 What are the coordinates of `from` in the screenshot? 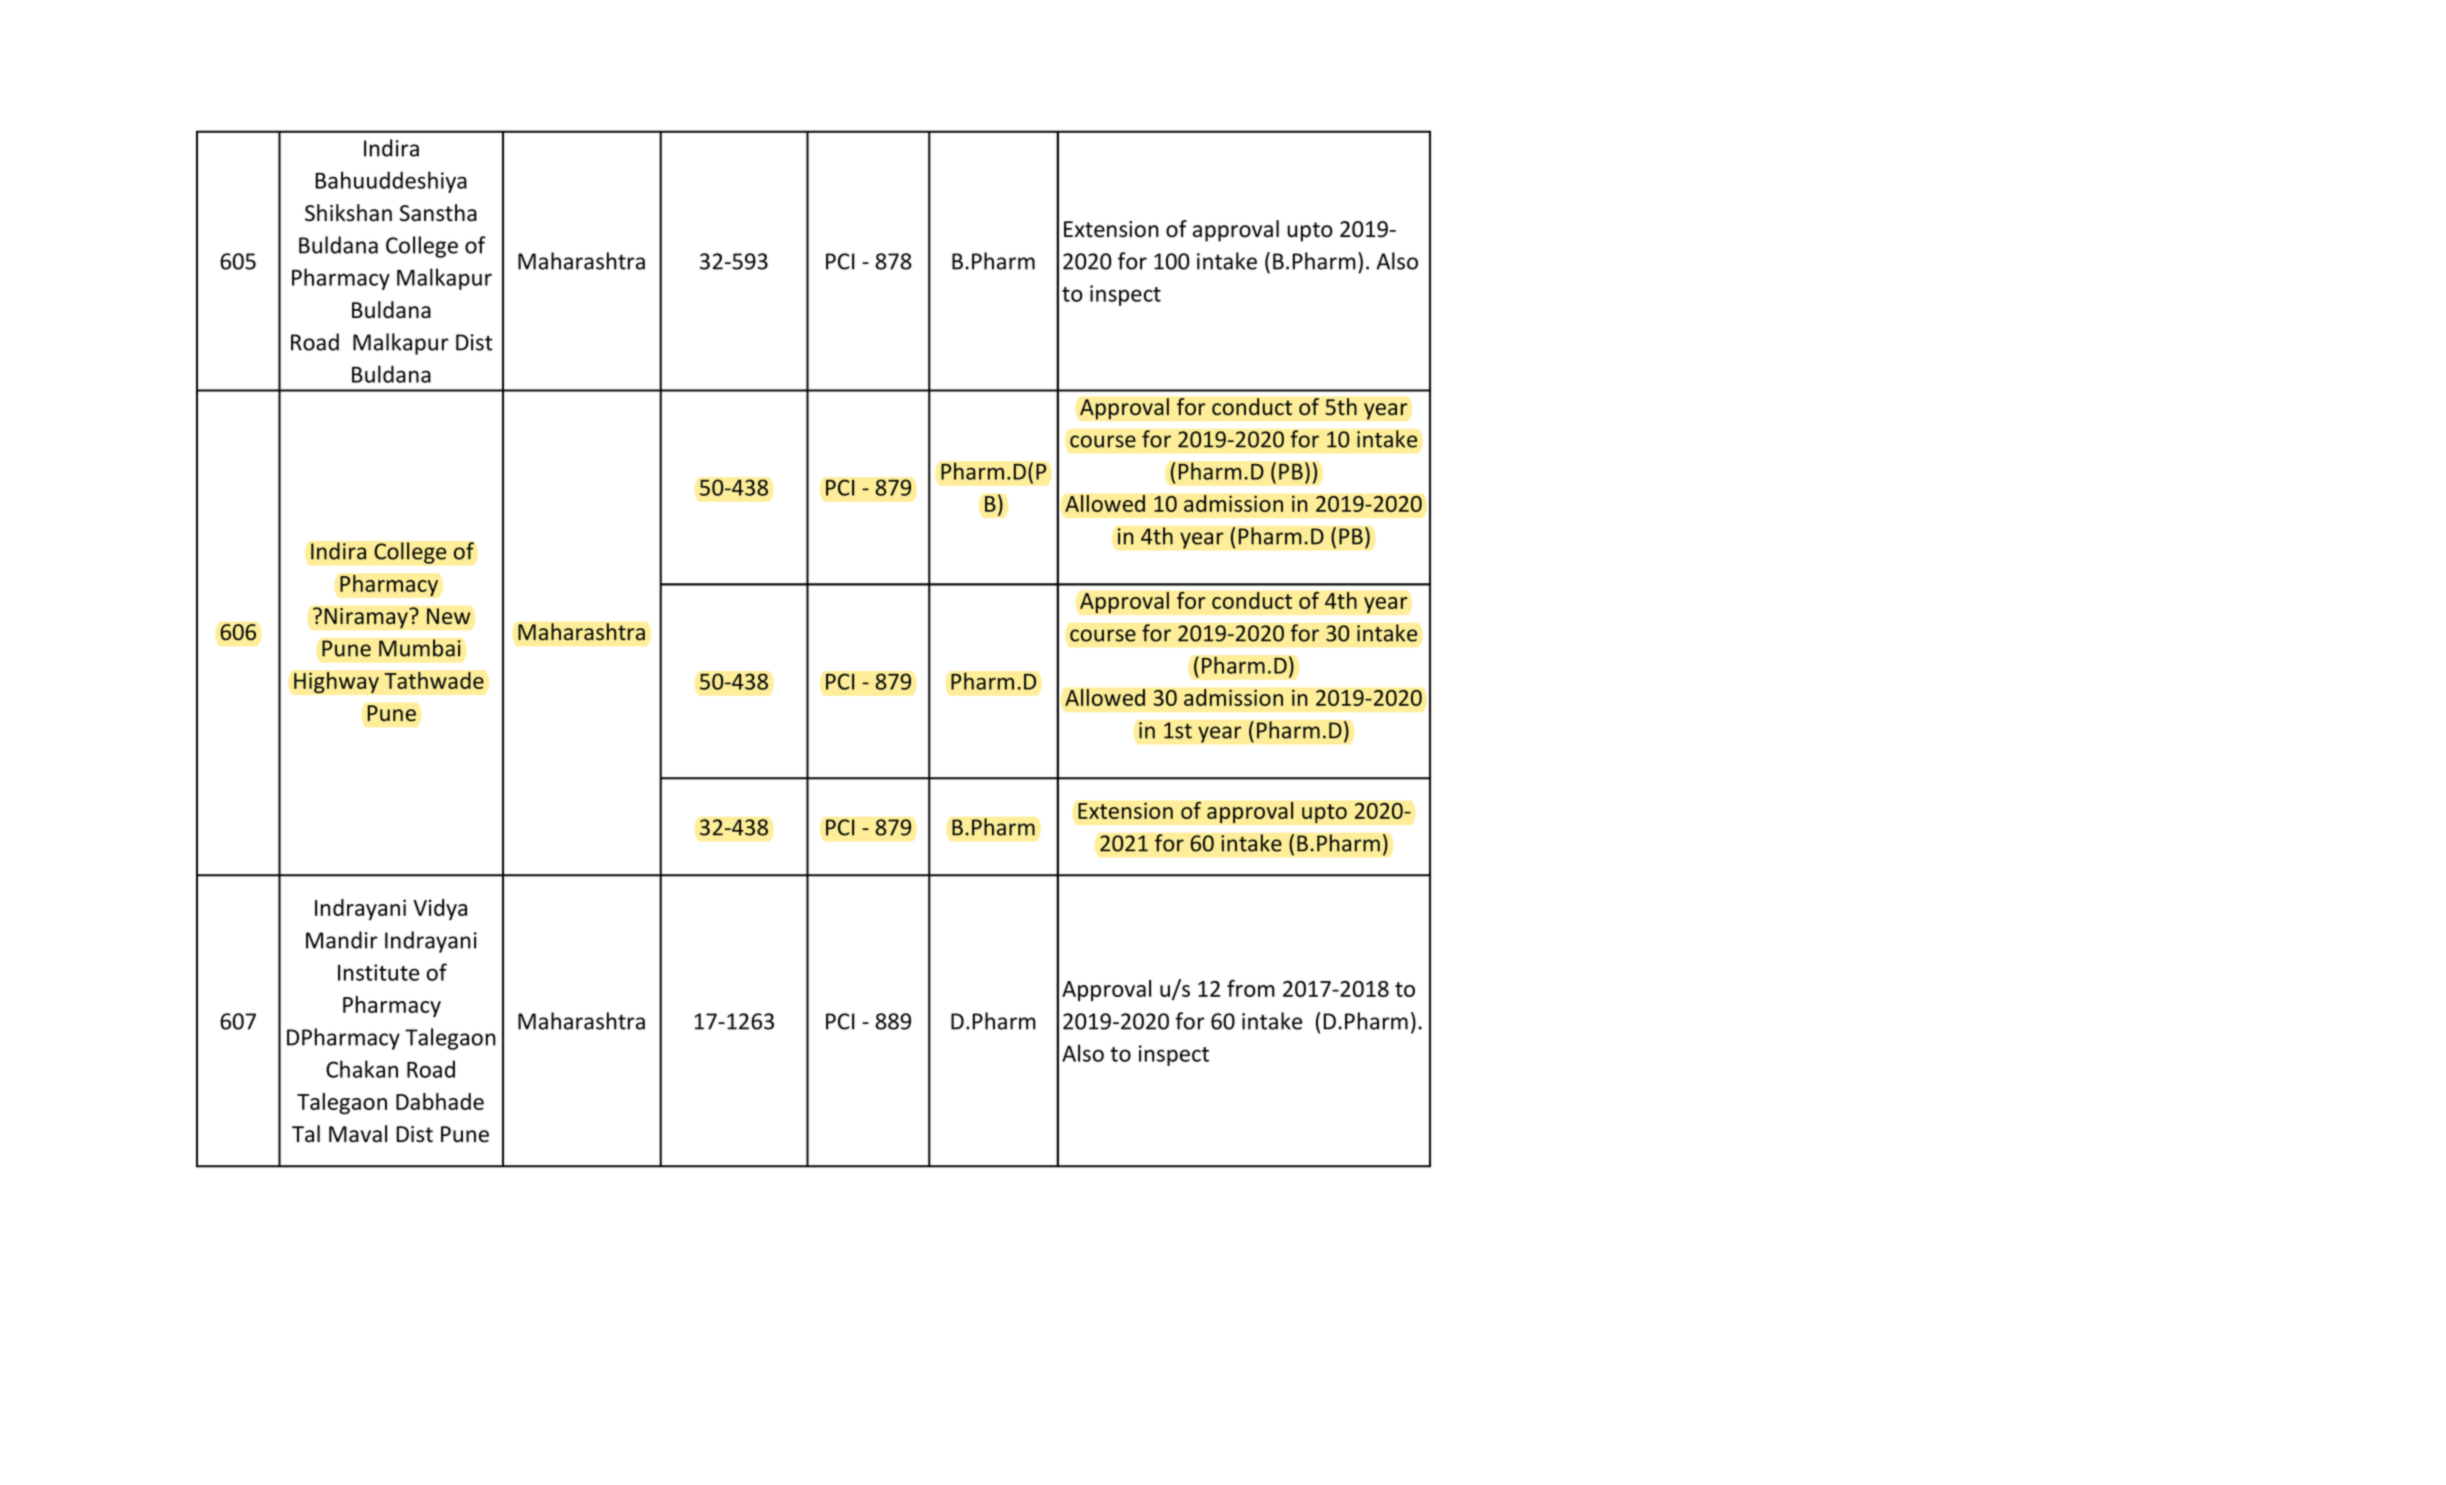 It's located at (1251, 988).
